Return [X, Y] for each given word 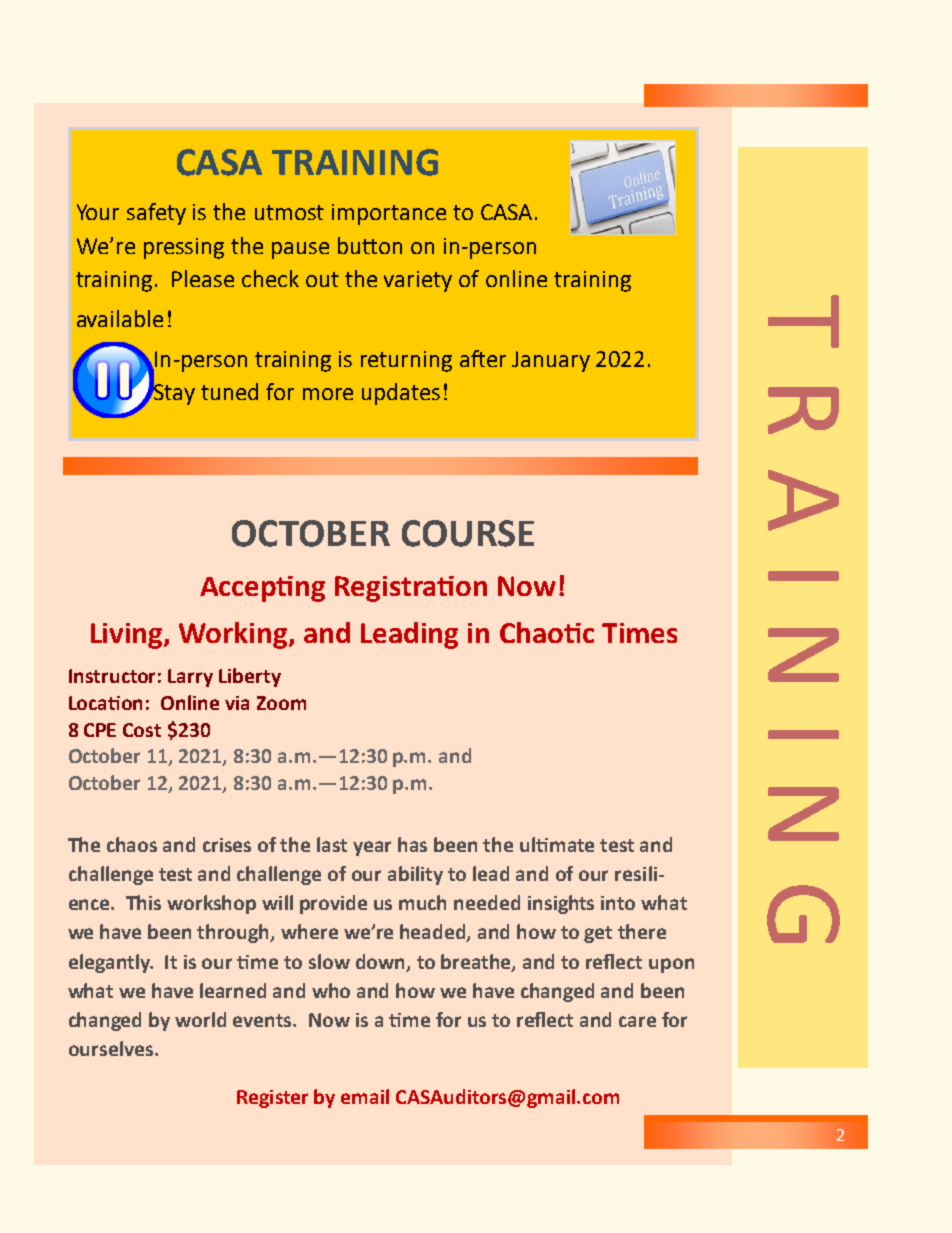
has [412, 844]
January [551, 361]
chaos [132, 844]
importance [389, 214]
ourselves [112, 1048]
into [618, 903]
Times [639, 633]
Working [234, 635]
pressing [184, 248]
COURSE [468, 533]
